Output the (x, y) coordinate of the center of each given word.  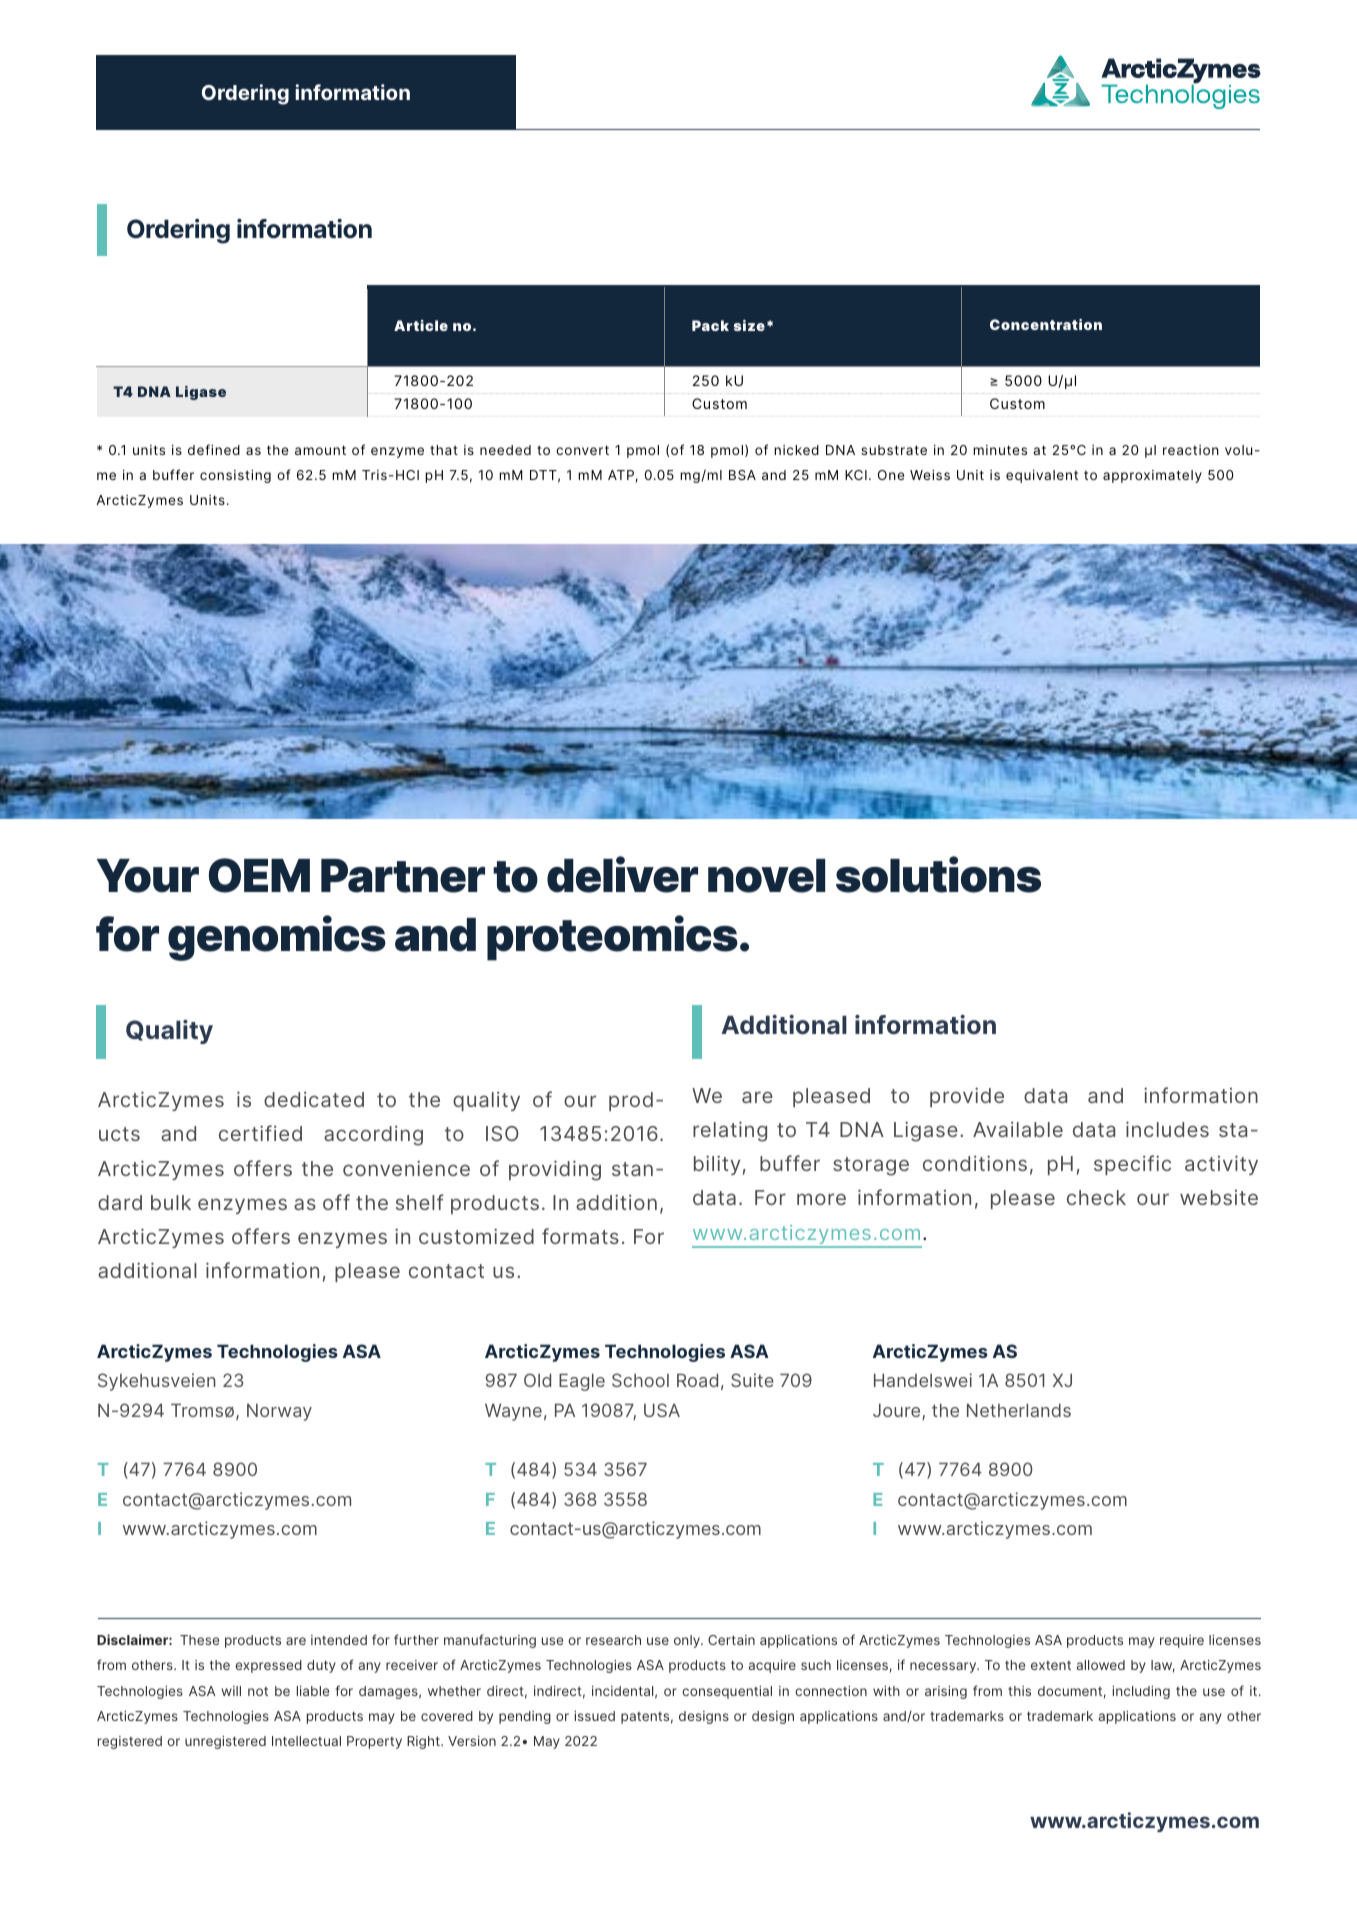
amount (320, 450)
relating (730, 1131)
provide (967, 1097)
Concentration (1046, 324)
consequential (727, 1692)
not (258, 1691)
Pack (710, 325)
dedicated (314, 1099)
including (1141, 1692)
